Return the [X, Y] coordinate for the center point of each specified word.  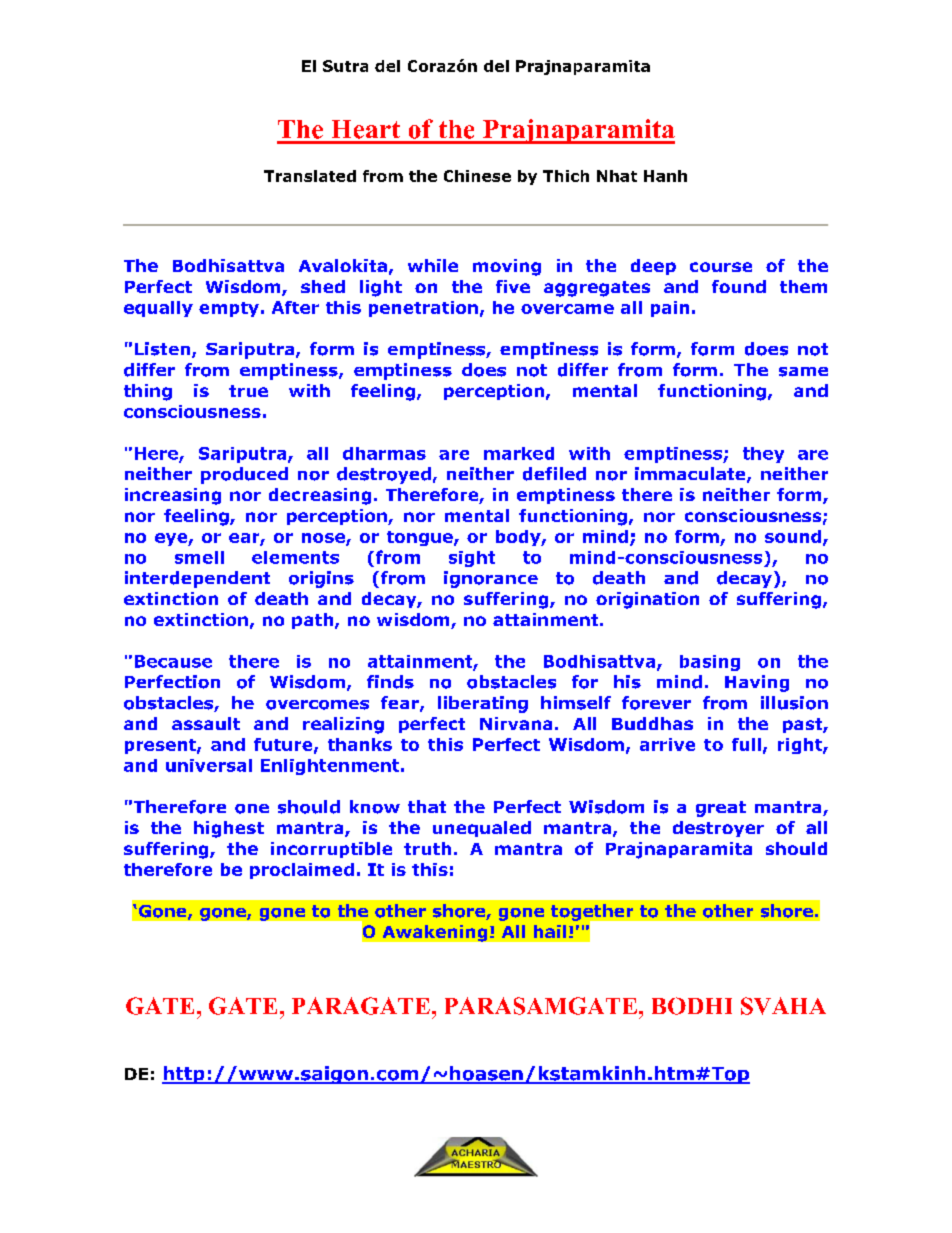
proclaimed [302, 871]
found [739, 286]
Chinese [477, 176]
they [763, 455]
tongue [421, 538]
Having [757, 683]
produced [244, 475]
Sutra [345, 66]
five [513, 286]
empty [229, 309]
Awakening [435, 933]
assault [206, 723]
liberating [483, 704]
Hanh [665, 176]
